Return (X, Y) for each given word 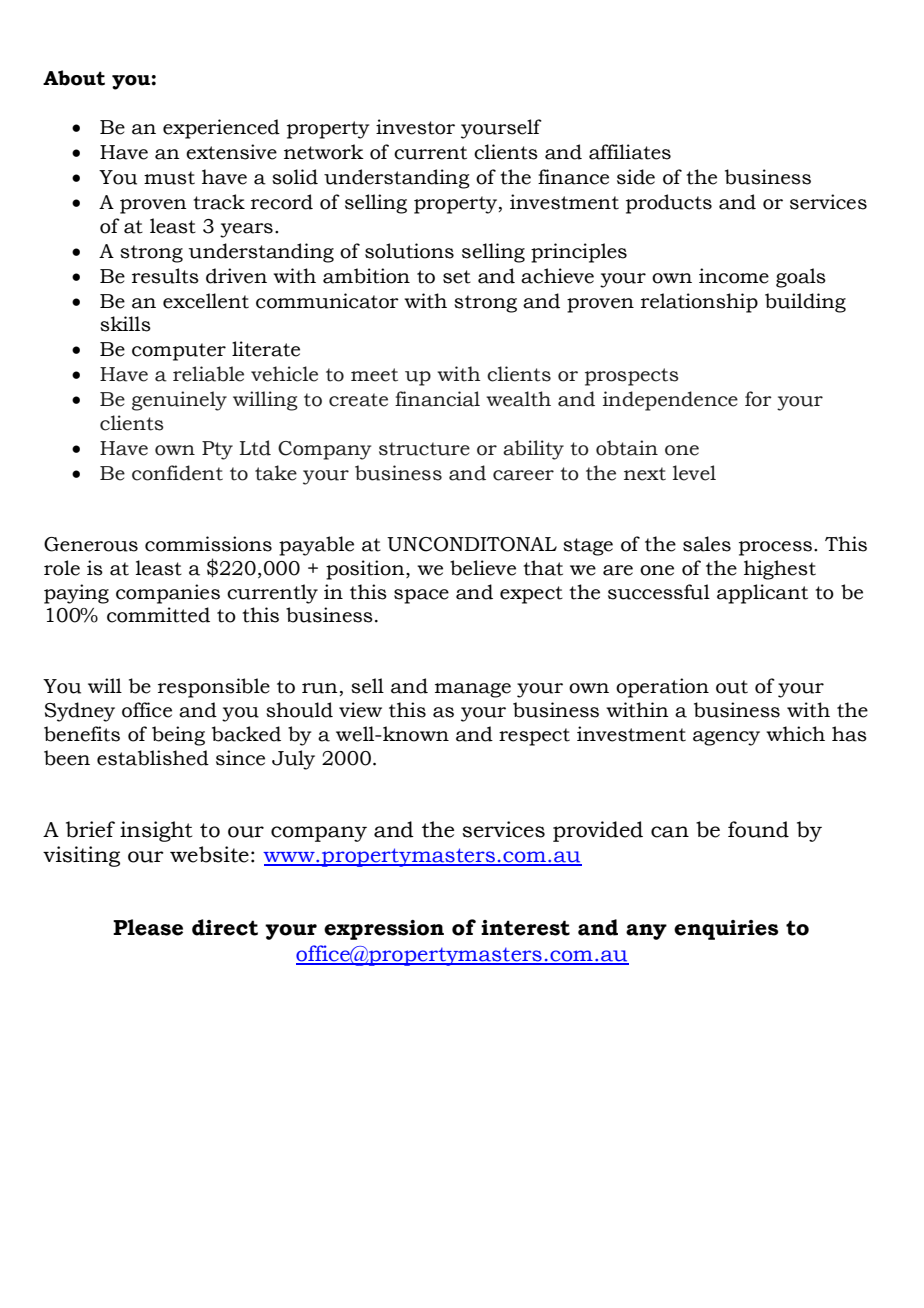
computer (179, 352)
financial (437, 399)
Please (148, 927)
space (421, 596)
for (758, 399)
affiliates (630, 152)
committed (158, 615)
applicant (762, 594)
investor (415, 127)
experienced (221, 129)
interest (525, 928)
